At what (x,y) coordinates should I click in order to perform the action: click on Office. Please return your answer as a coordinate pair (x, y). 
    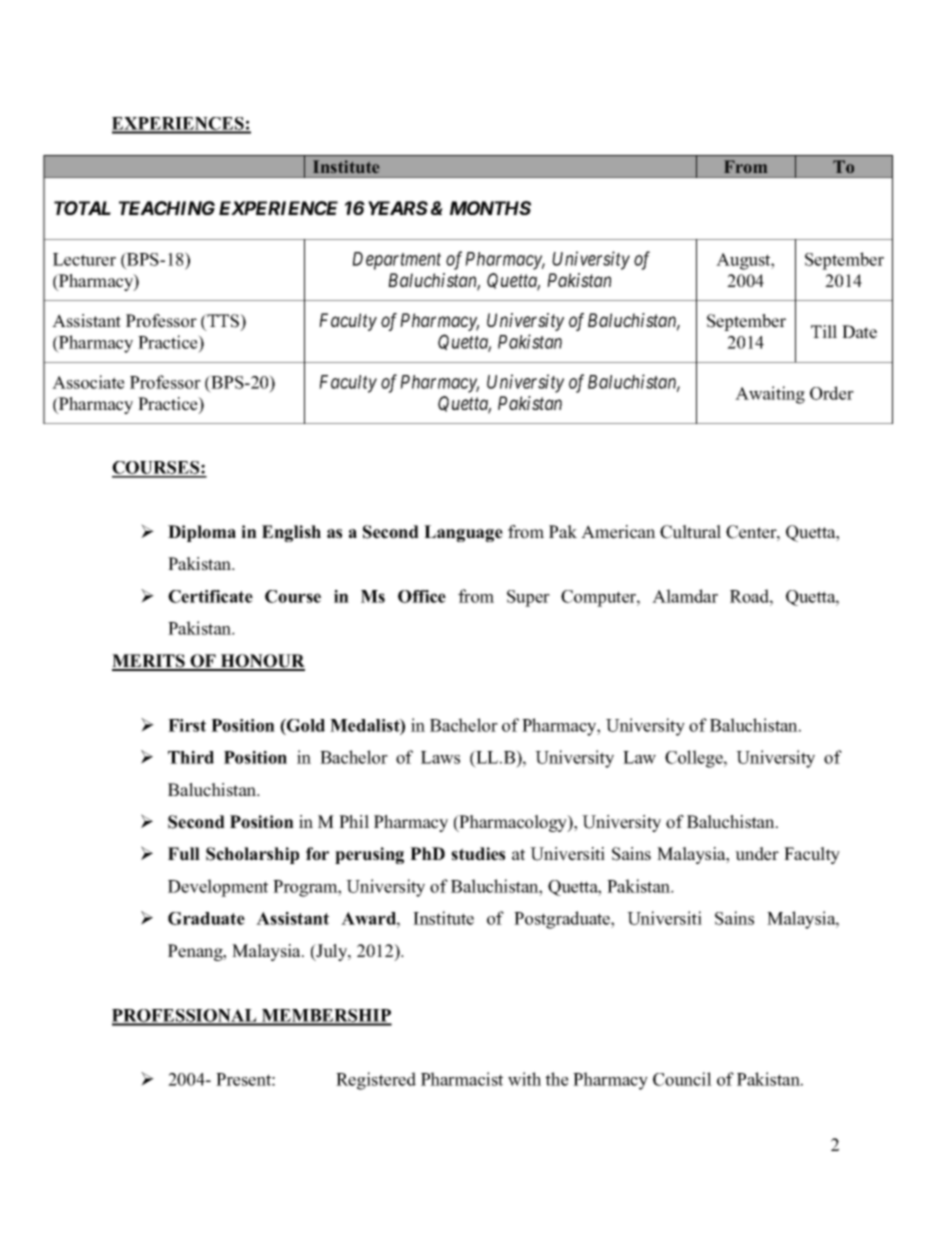
    Looking at the image, I should click on (422, 596).
